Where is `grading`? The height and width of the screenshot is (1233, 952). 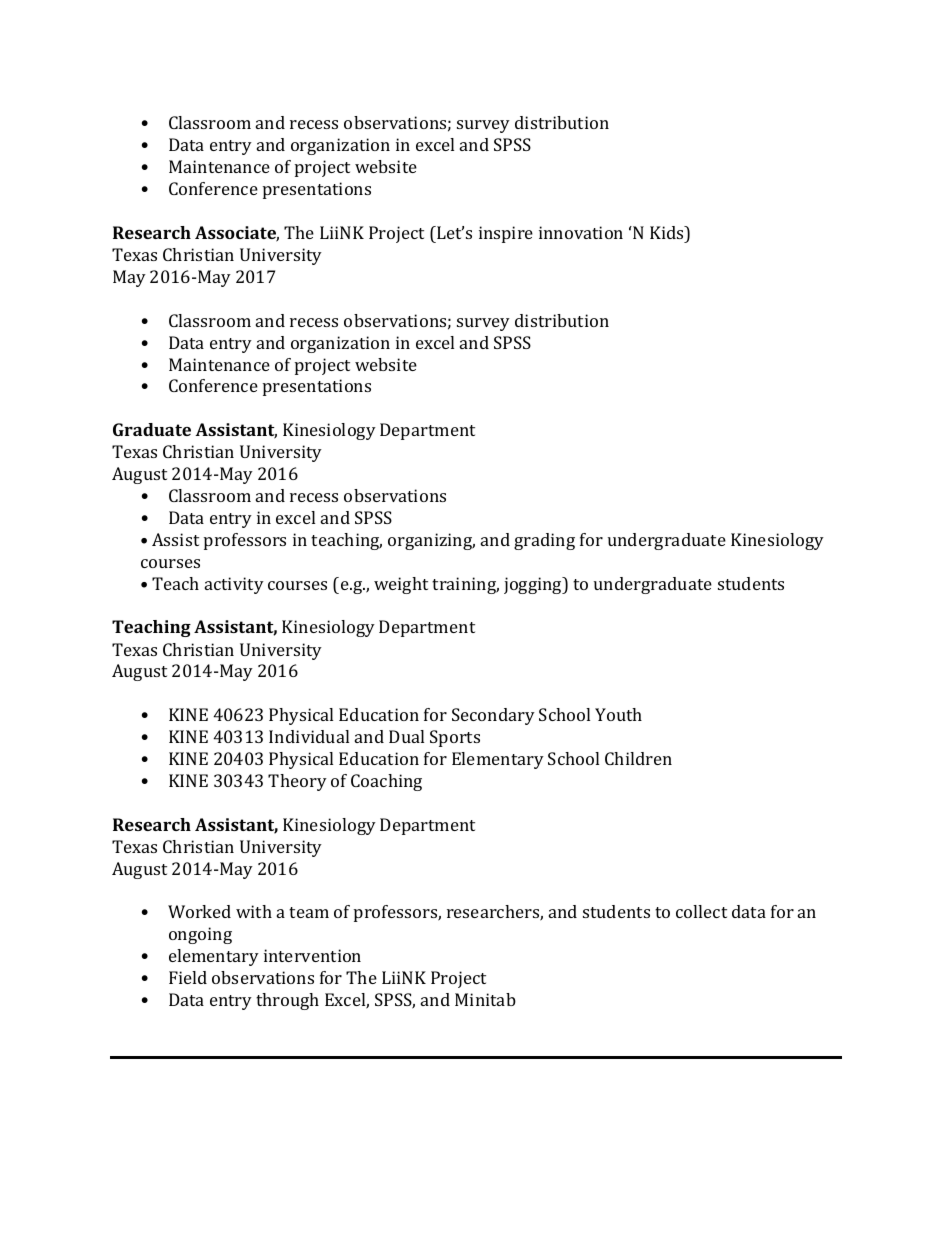 grading is located at coordinates (544, 541).
